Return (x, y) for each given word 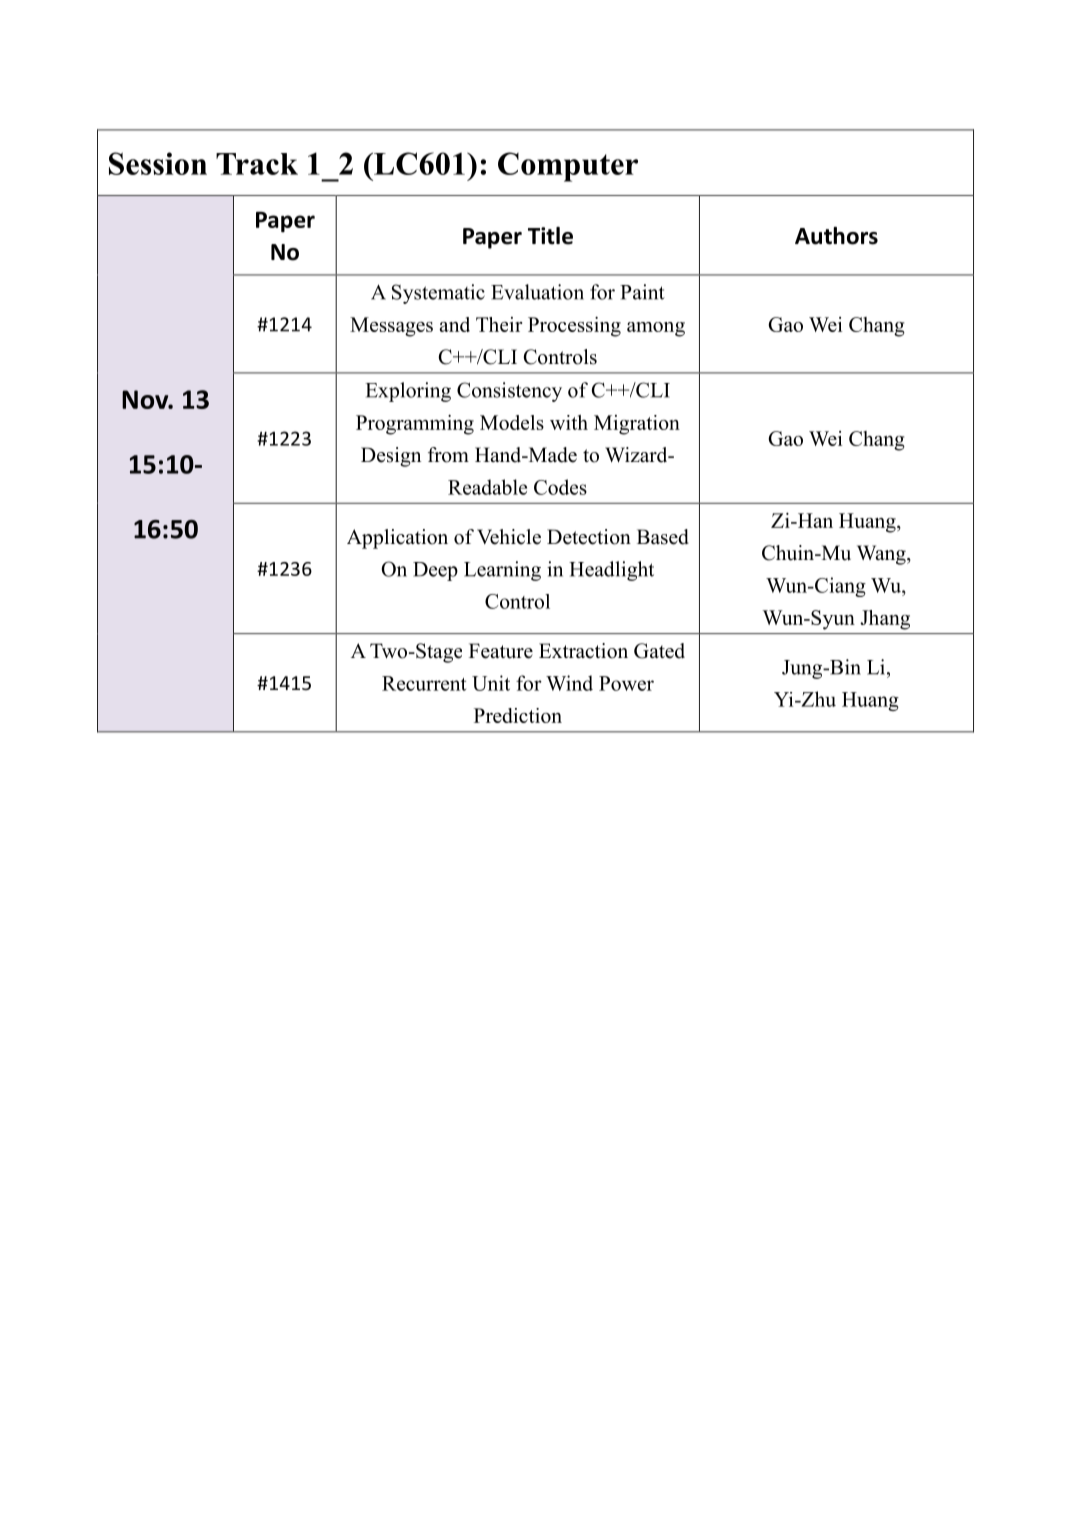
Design (391, 457)
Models (512, 422)
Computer (568, 167)
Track (257, 164)
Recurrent (424, 683)
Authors (836, 236)
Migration (637, 425)
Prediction (518, 715)
